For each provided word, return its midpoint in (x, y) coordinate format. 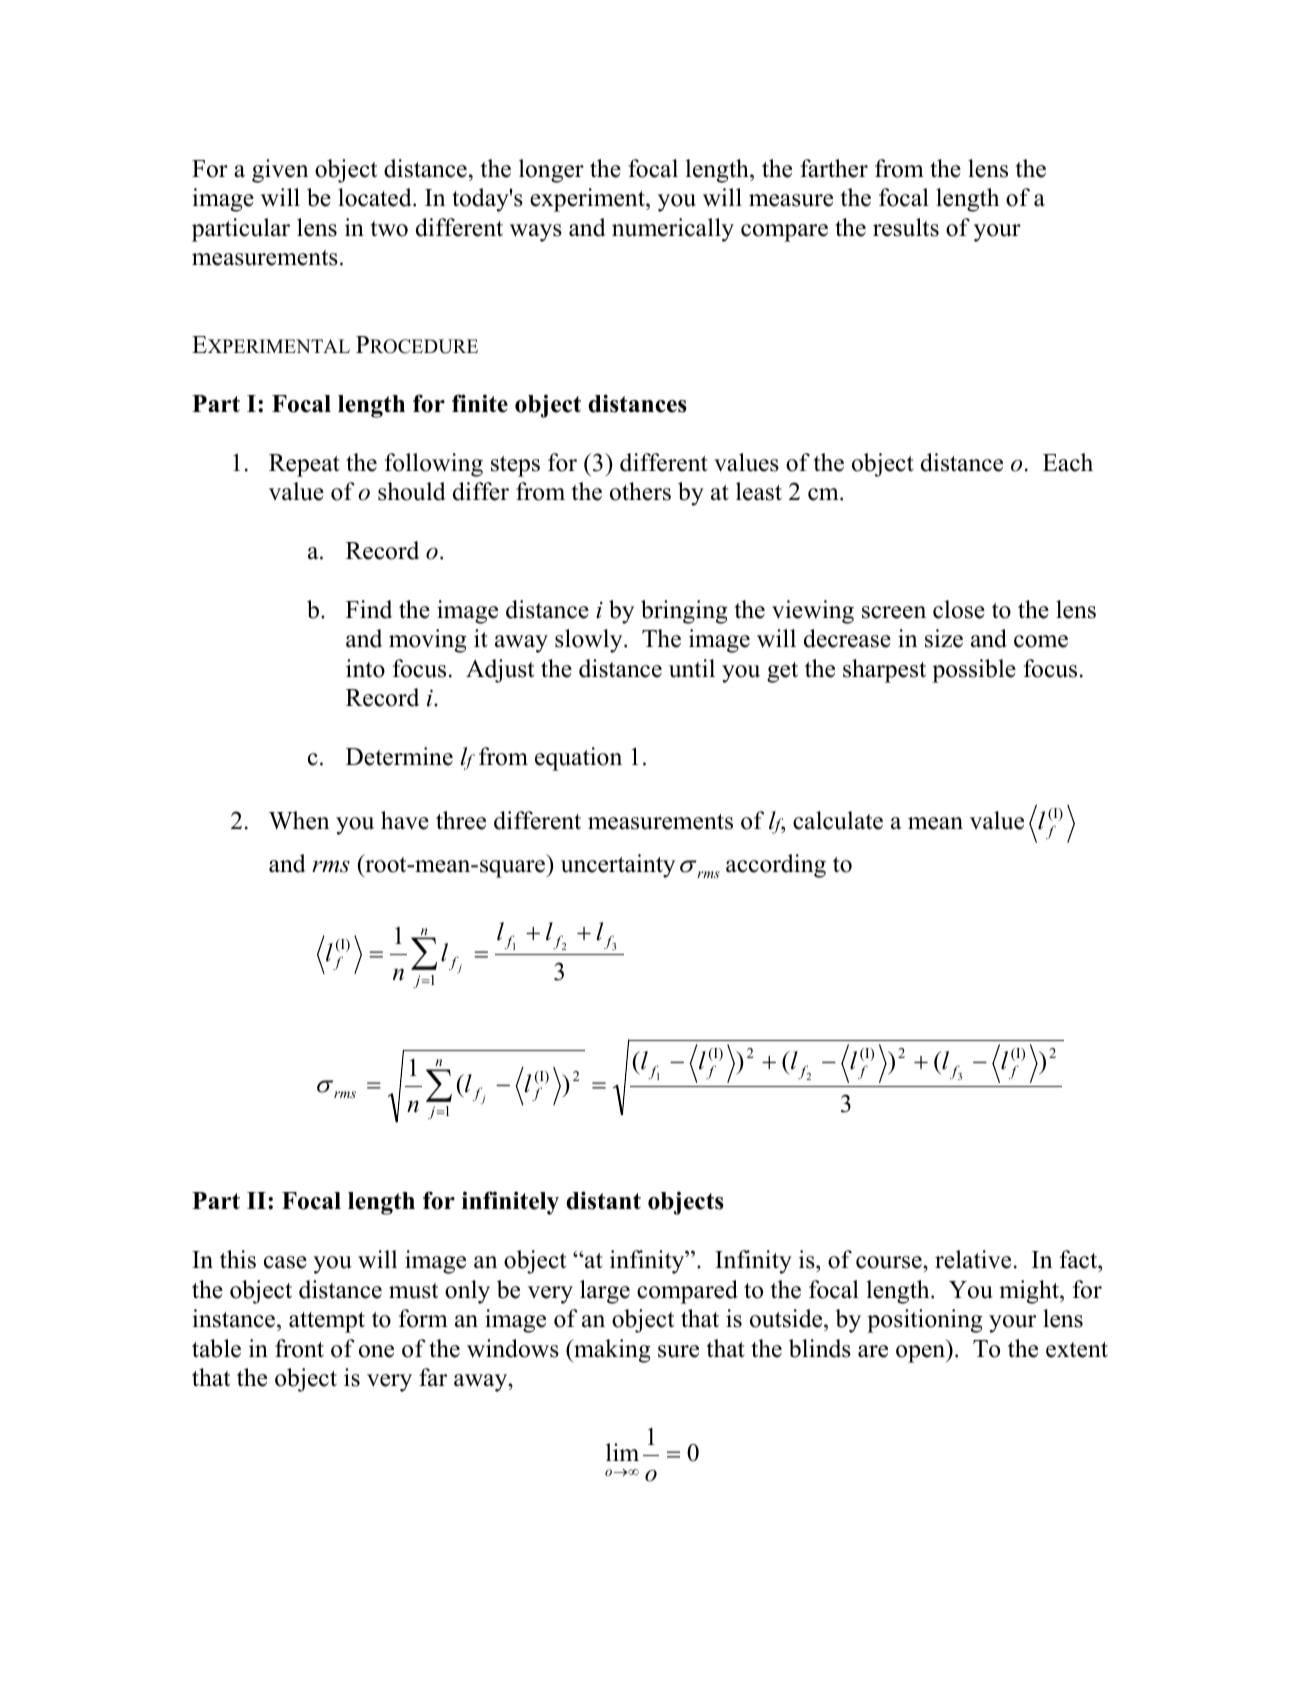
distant (603, 1200)
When (299, 820)
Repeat (304, 465)
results (906, 227)
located (376, 197)
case (285, 1262)
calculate (838, 820)
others (640, 491)
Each (1068, 462)
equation (578, 759)
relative (973, 1259)
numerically (673, 230)
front (299, 1348)
